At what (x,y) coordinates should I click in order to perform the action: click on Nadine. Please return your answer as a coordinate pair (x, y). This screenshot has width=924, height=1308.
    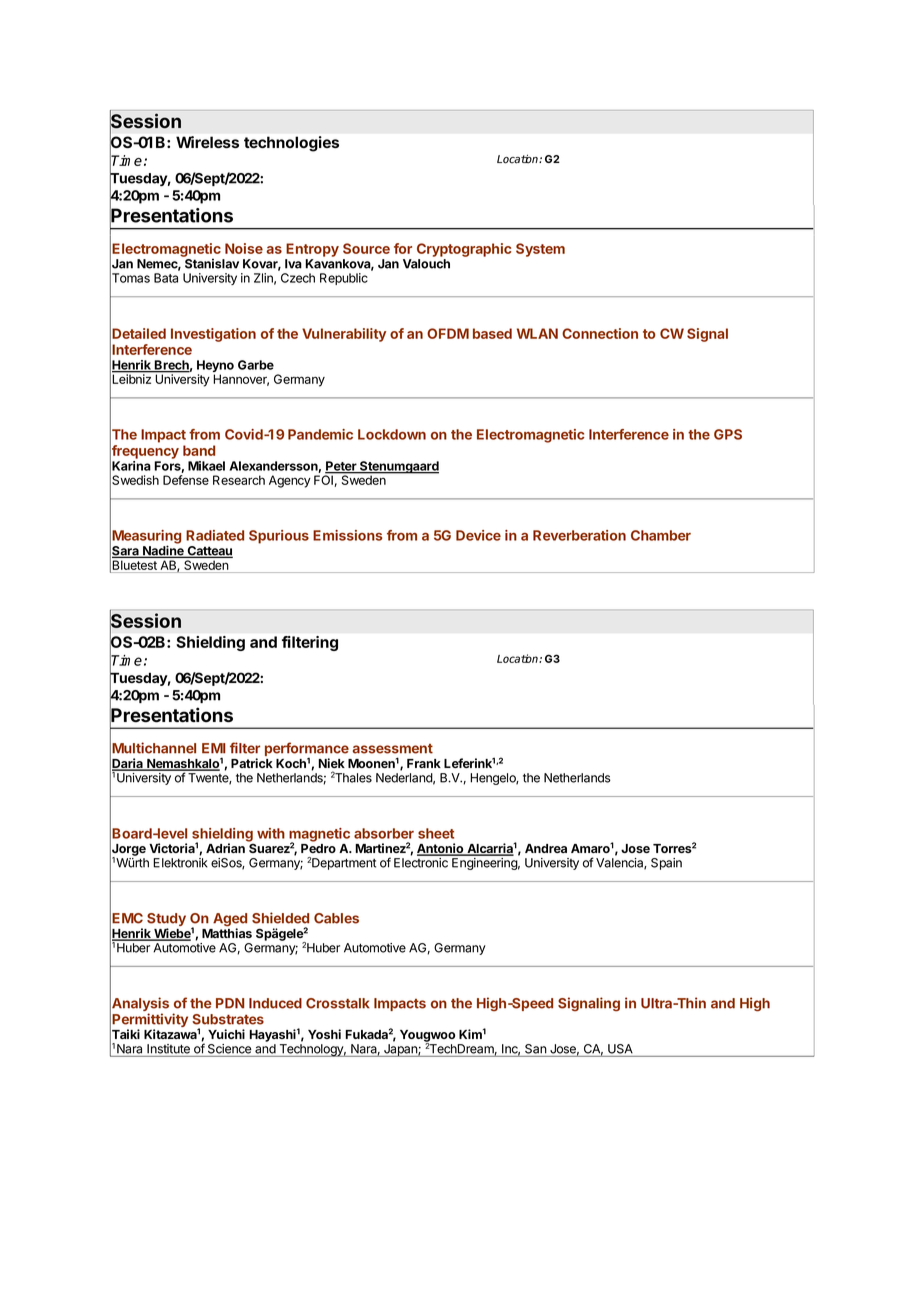
    Looking at the image, I should click on (163, 551).
